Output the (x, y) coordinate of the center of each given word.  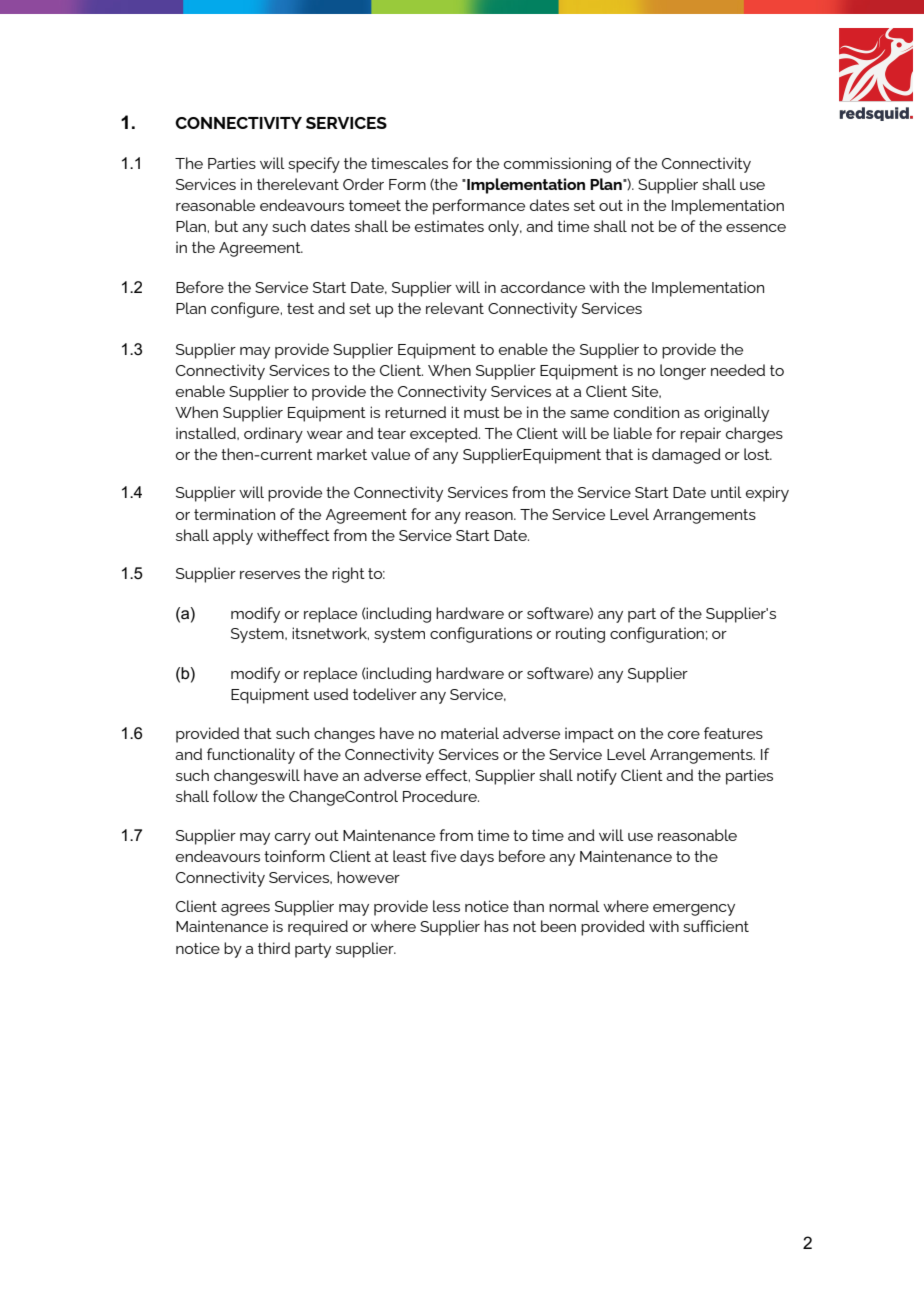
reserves (270, 575)
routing (580, 635)
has (496, 926)
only (504, 228)
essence (756, 228)
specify (314, 165)
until (726, 492)
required (318, 928)
